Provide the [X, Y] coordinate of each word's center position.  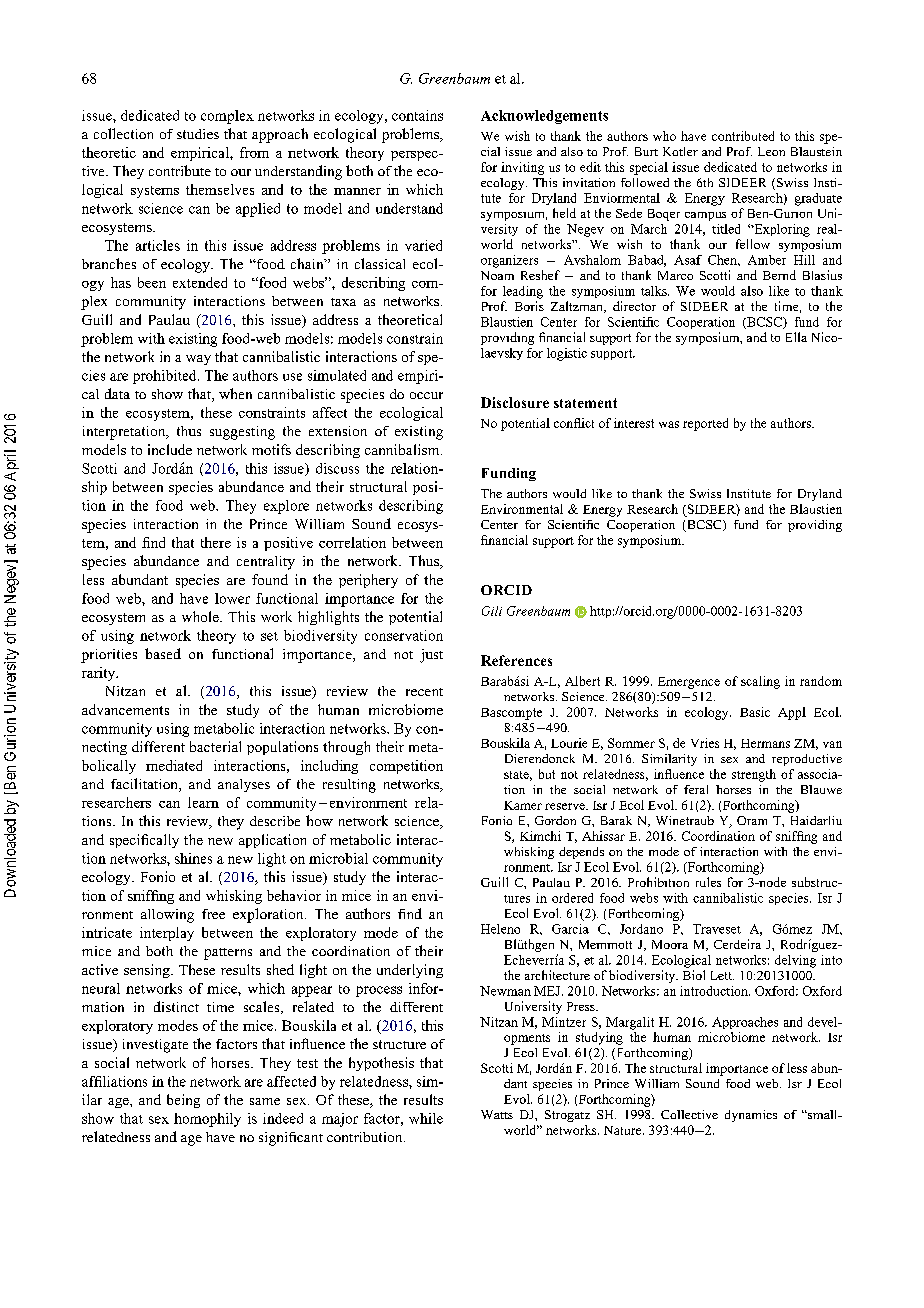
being [183, 1101]
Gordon [555, 820]
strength [754, 775]
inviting [522, 168]
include [170, 449]
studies [198, 134]
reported [705, 424]
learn [203, 802]
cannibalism [403, 449]
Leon [771, 151]
